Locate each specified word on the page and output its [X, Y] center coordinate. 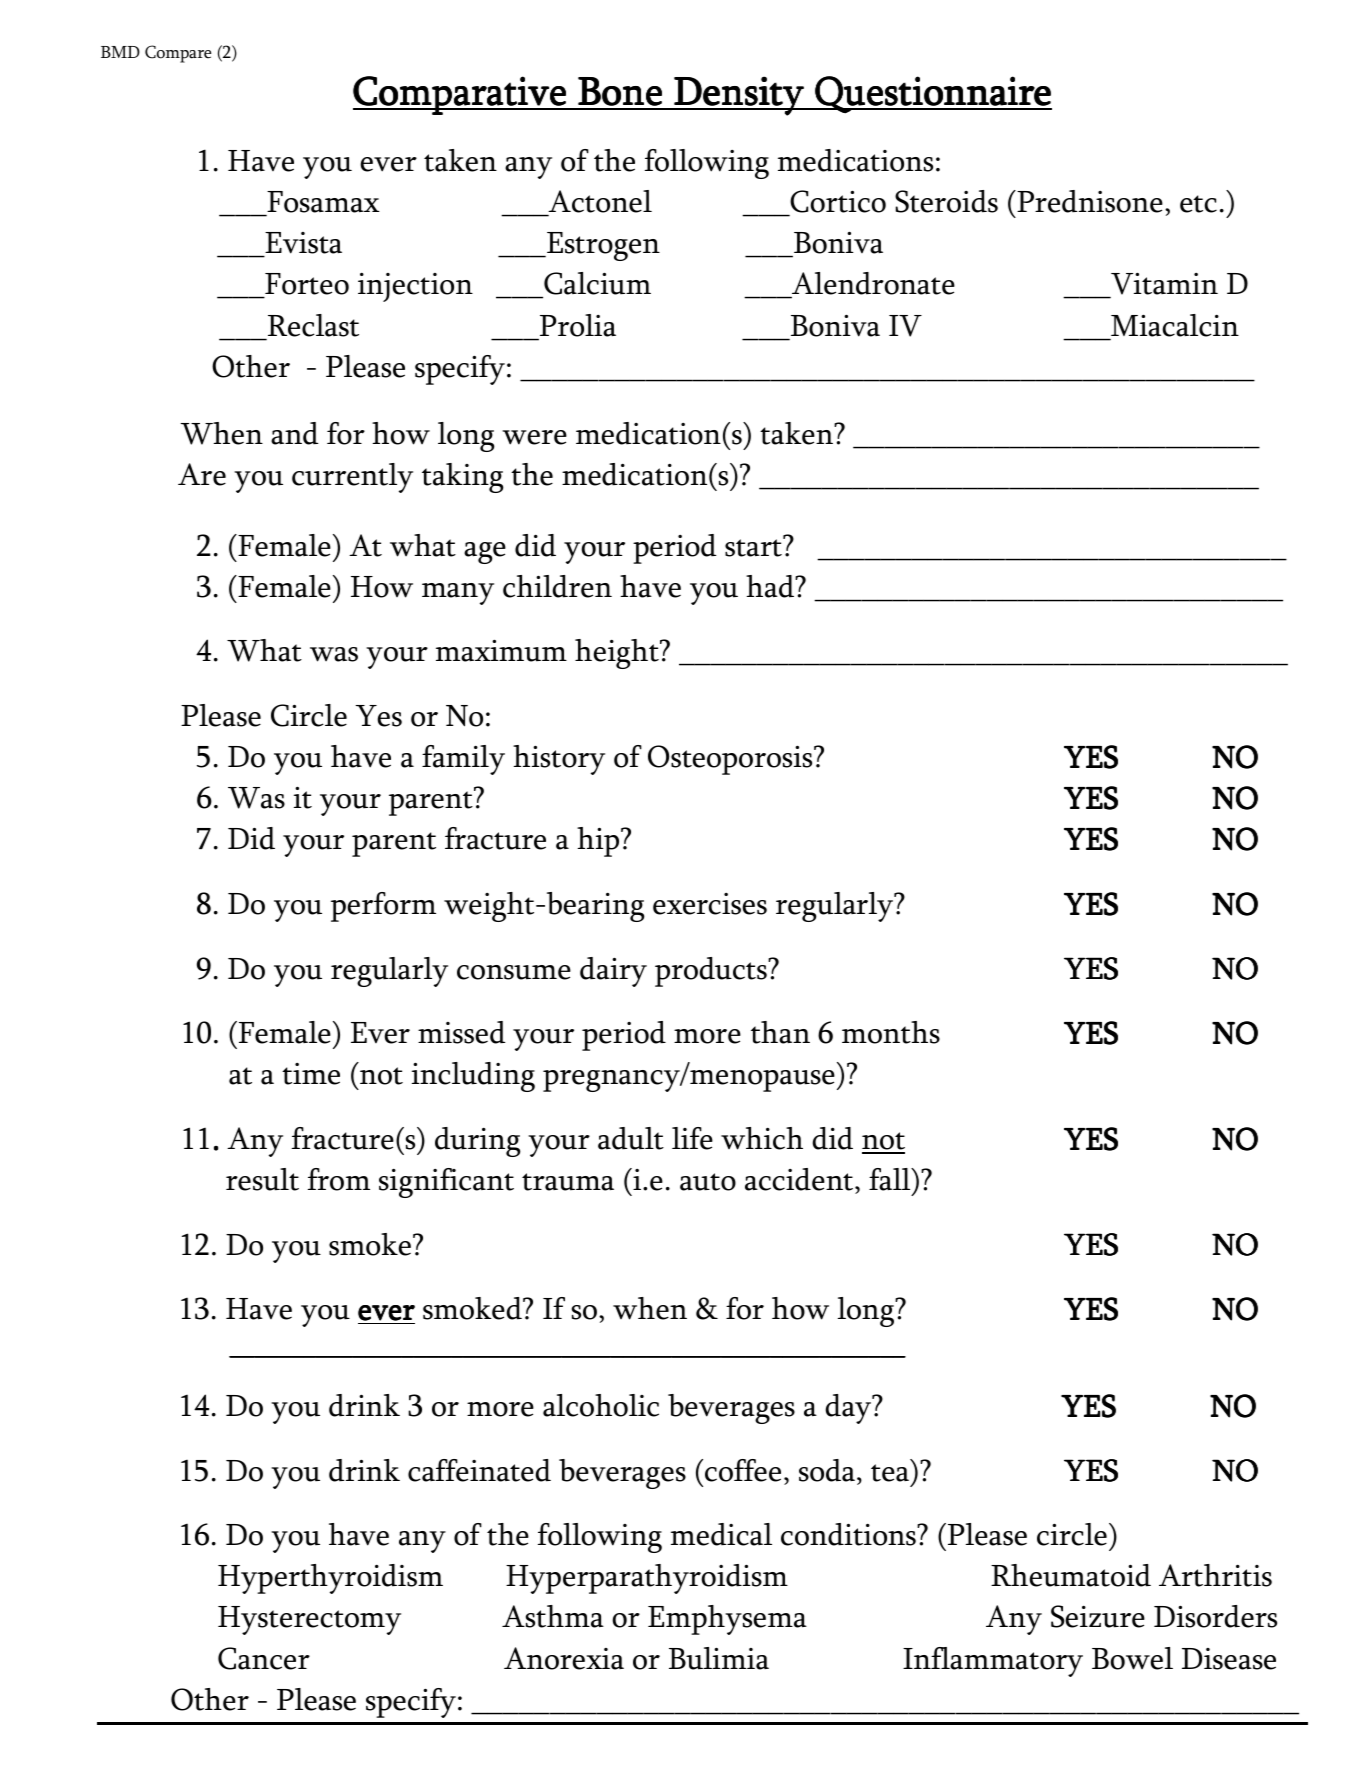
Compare [178, 54]
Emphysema [727, 1620]
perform [383, 907]
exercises [710, 904]
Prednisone [1089, 201]
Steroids [946, 201]
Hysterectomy [309, 1620]
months [891, 1032]
